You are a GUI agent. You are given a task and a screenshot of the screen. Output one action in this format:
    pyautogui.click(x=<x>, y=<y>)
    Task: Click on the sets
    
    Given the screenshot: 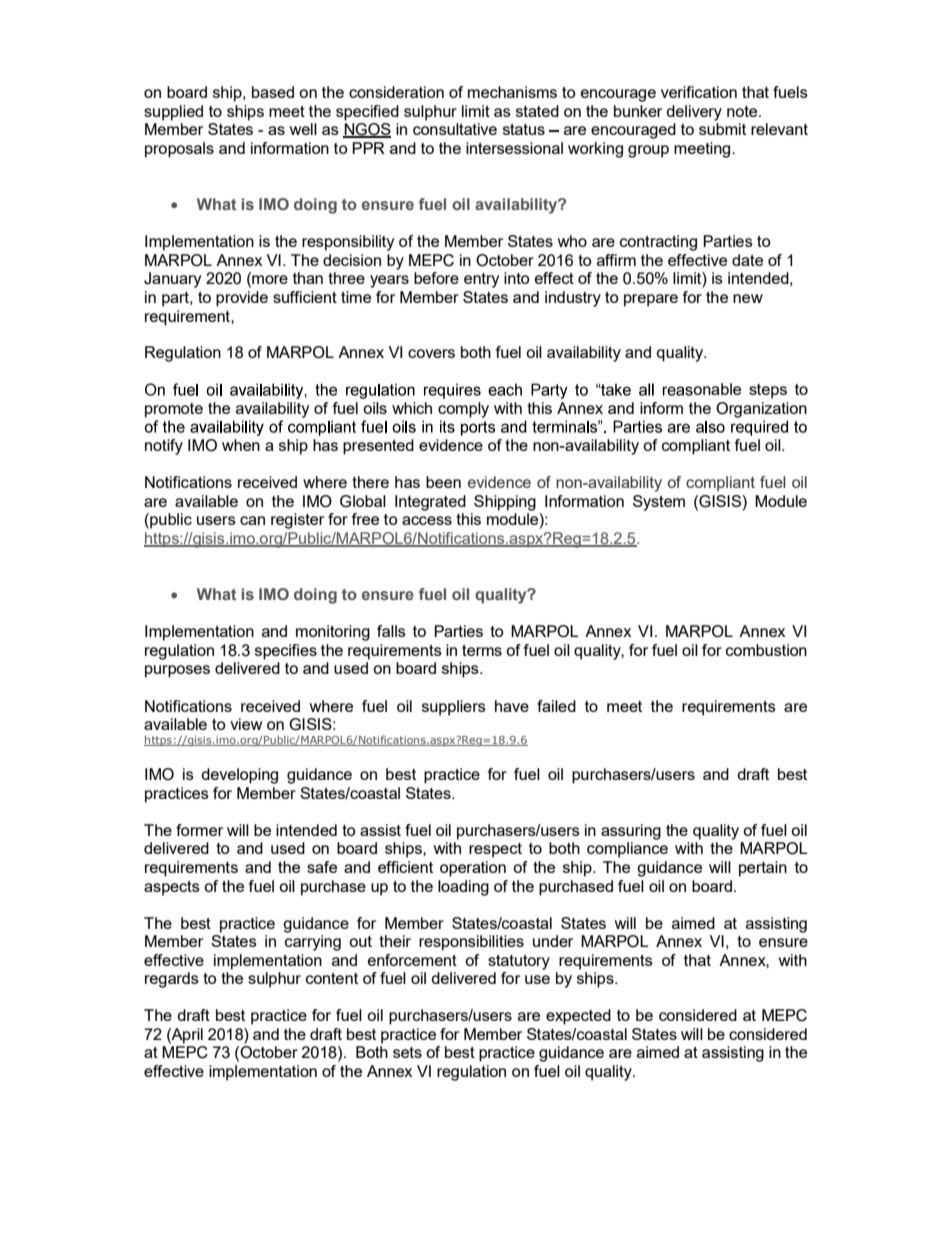 What is the action you would take?
    pyautogui.click(x=407, y=1052)
